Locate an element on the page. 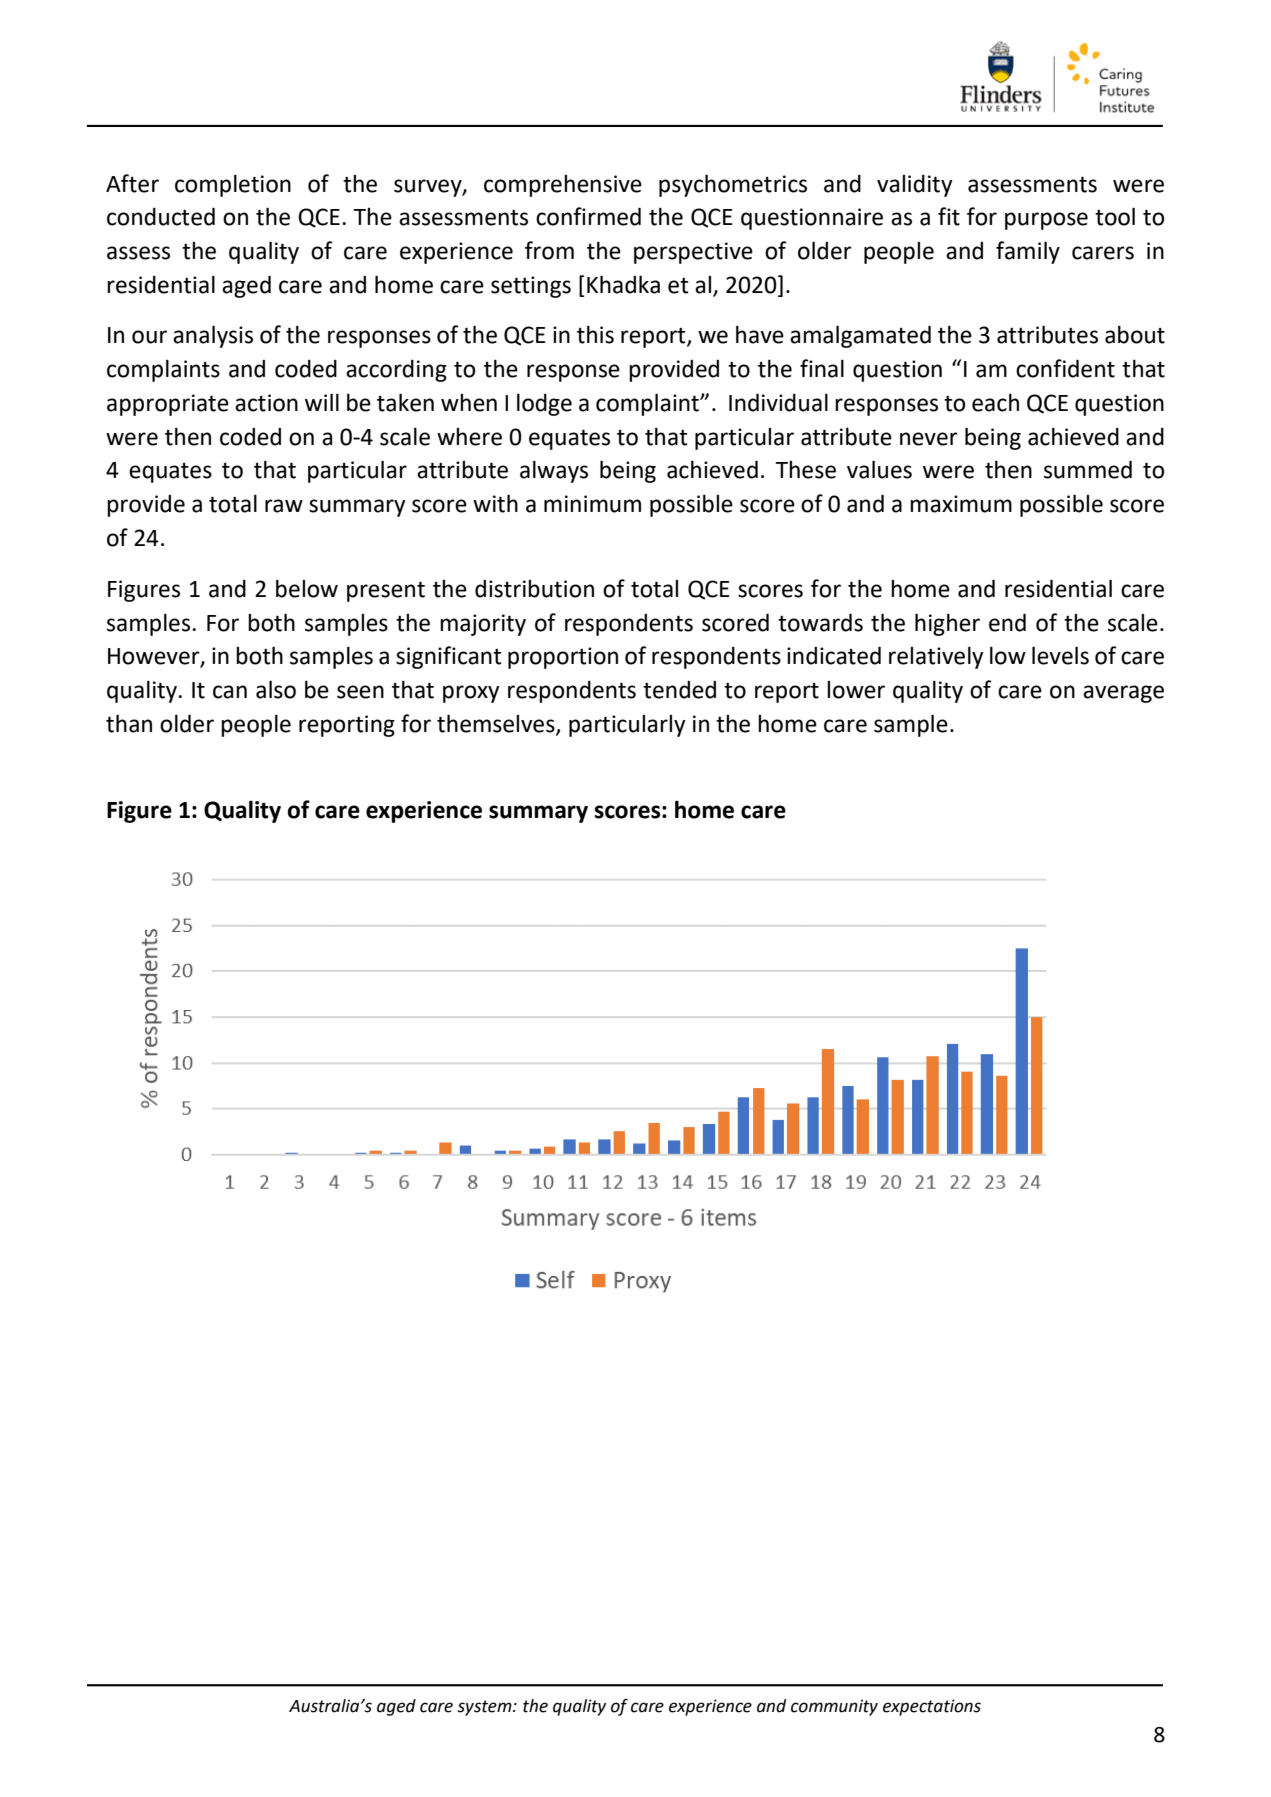 The image size is (1271, 1797). community is located at coordinates (834, 1707).
